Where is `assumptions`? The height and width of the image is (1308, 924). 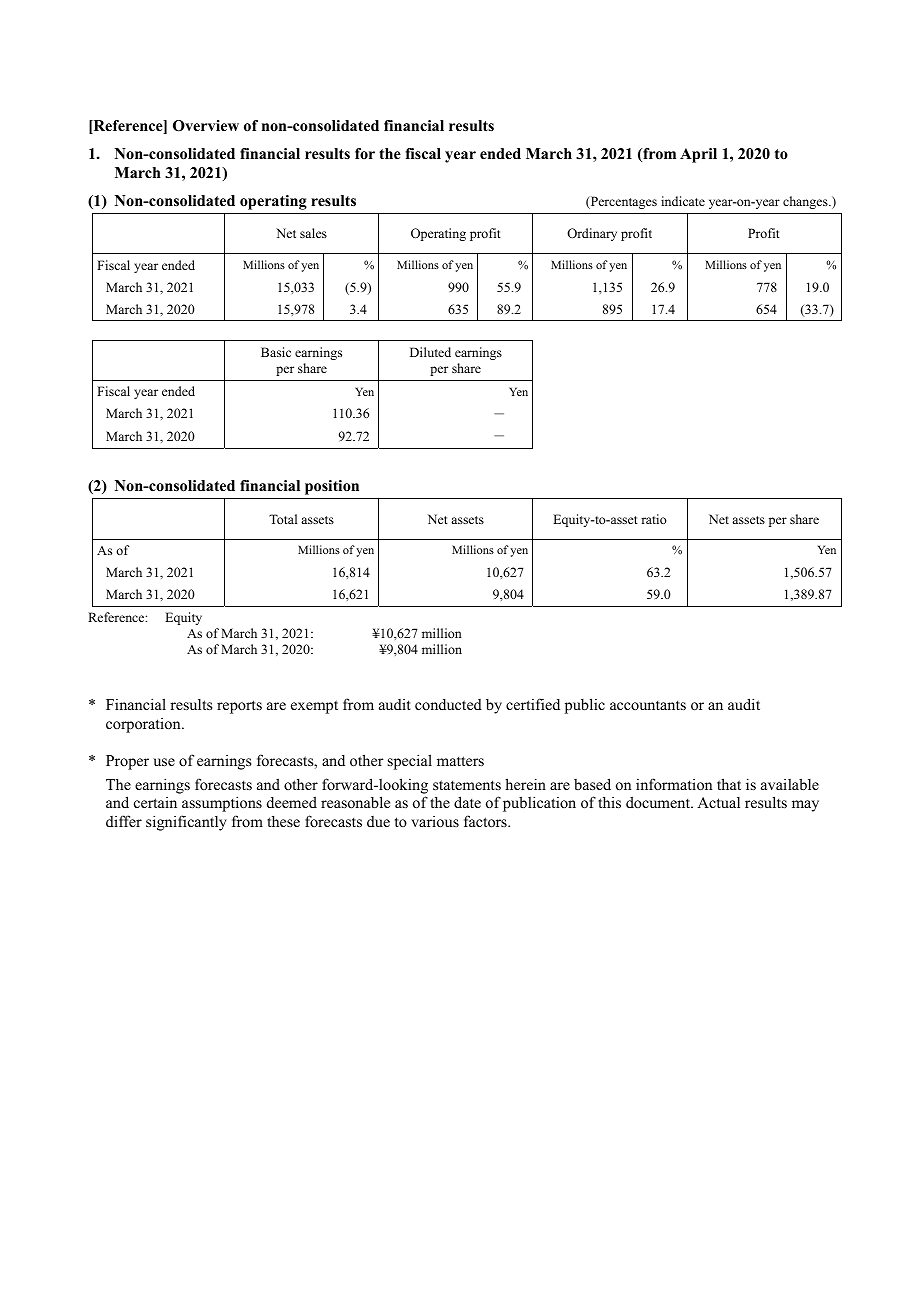 assumptions is located at coordinates (222, 804).
